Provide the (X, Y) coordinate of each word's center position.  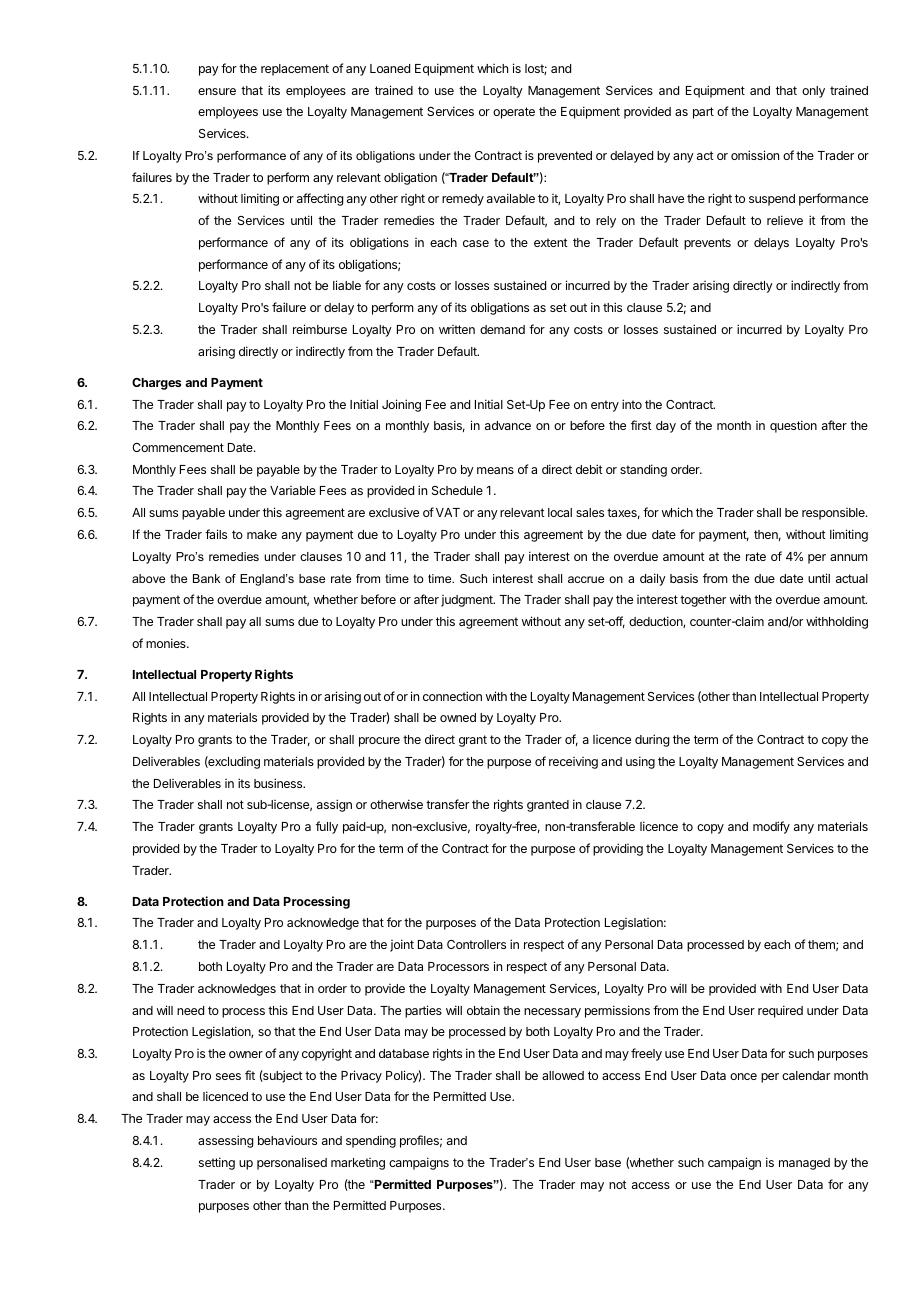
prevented (565, 157)
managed (804, 1164)
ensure (217, 91)
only (813, 92)
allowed (563, 1075)
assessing (225, 1141)
